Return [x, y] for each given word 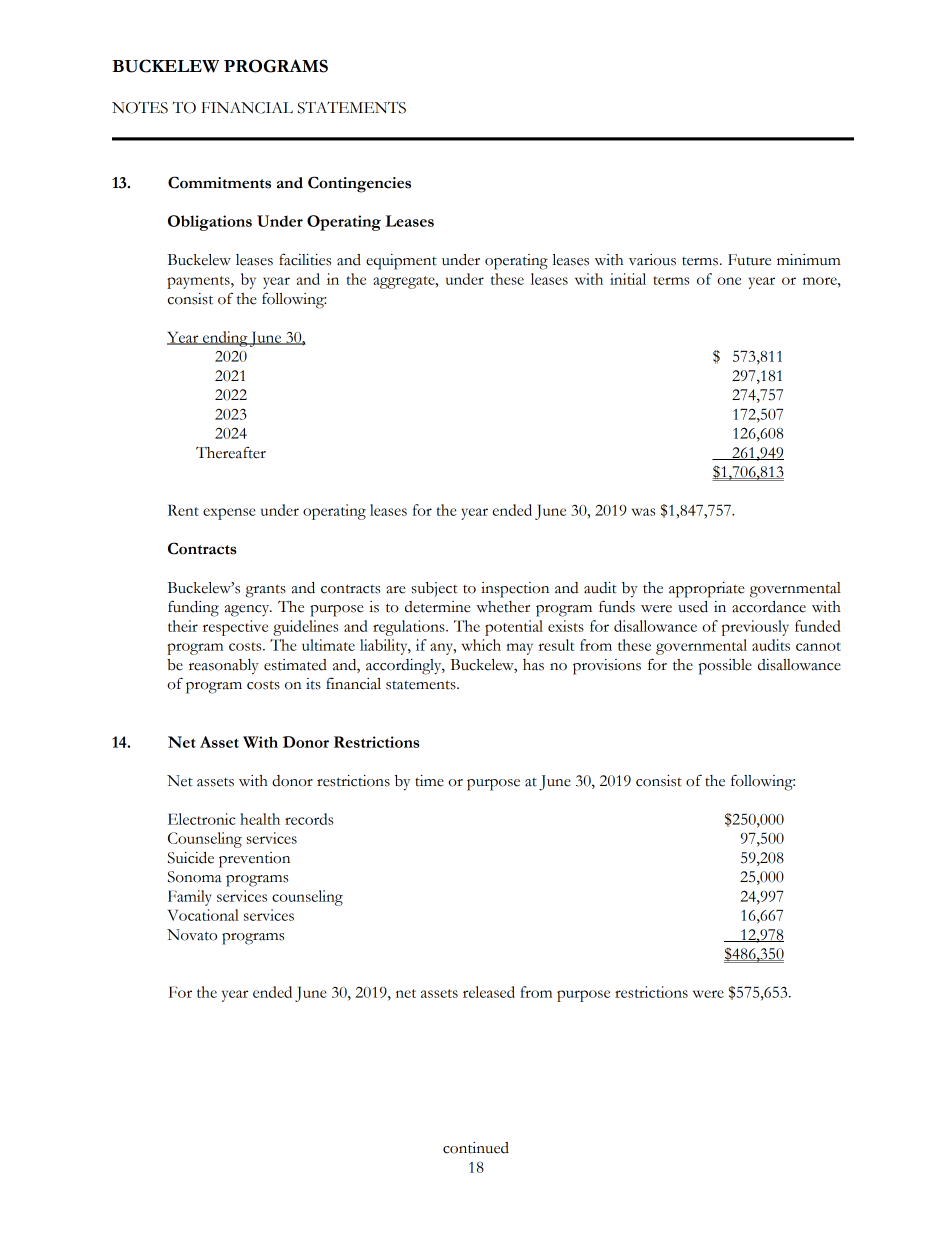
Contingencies [359, 184]
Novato [192, 935]
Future [749, 260]
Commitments [219, 182]
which [481, 645]
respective [235, 628]
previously [755, 628]
